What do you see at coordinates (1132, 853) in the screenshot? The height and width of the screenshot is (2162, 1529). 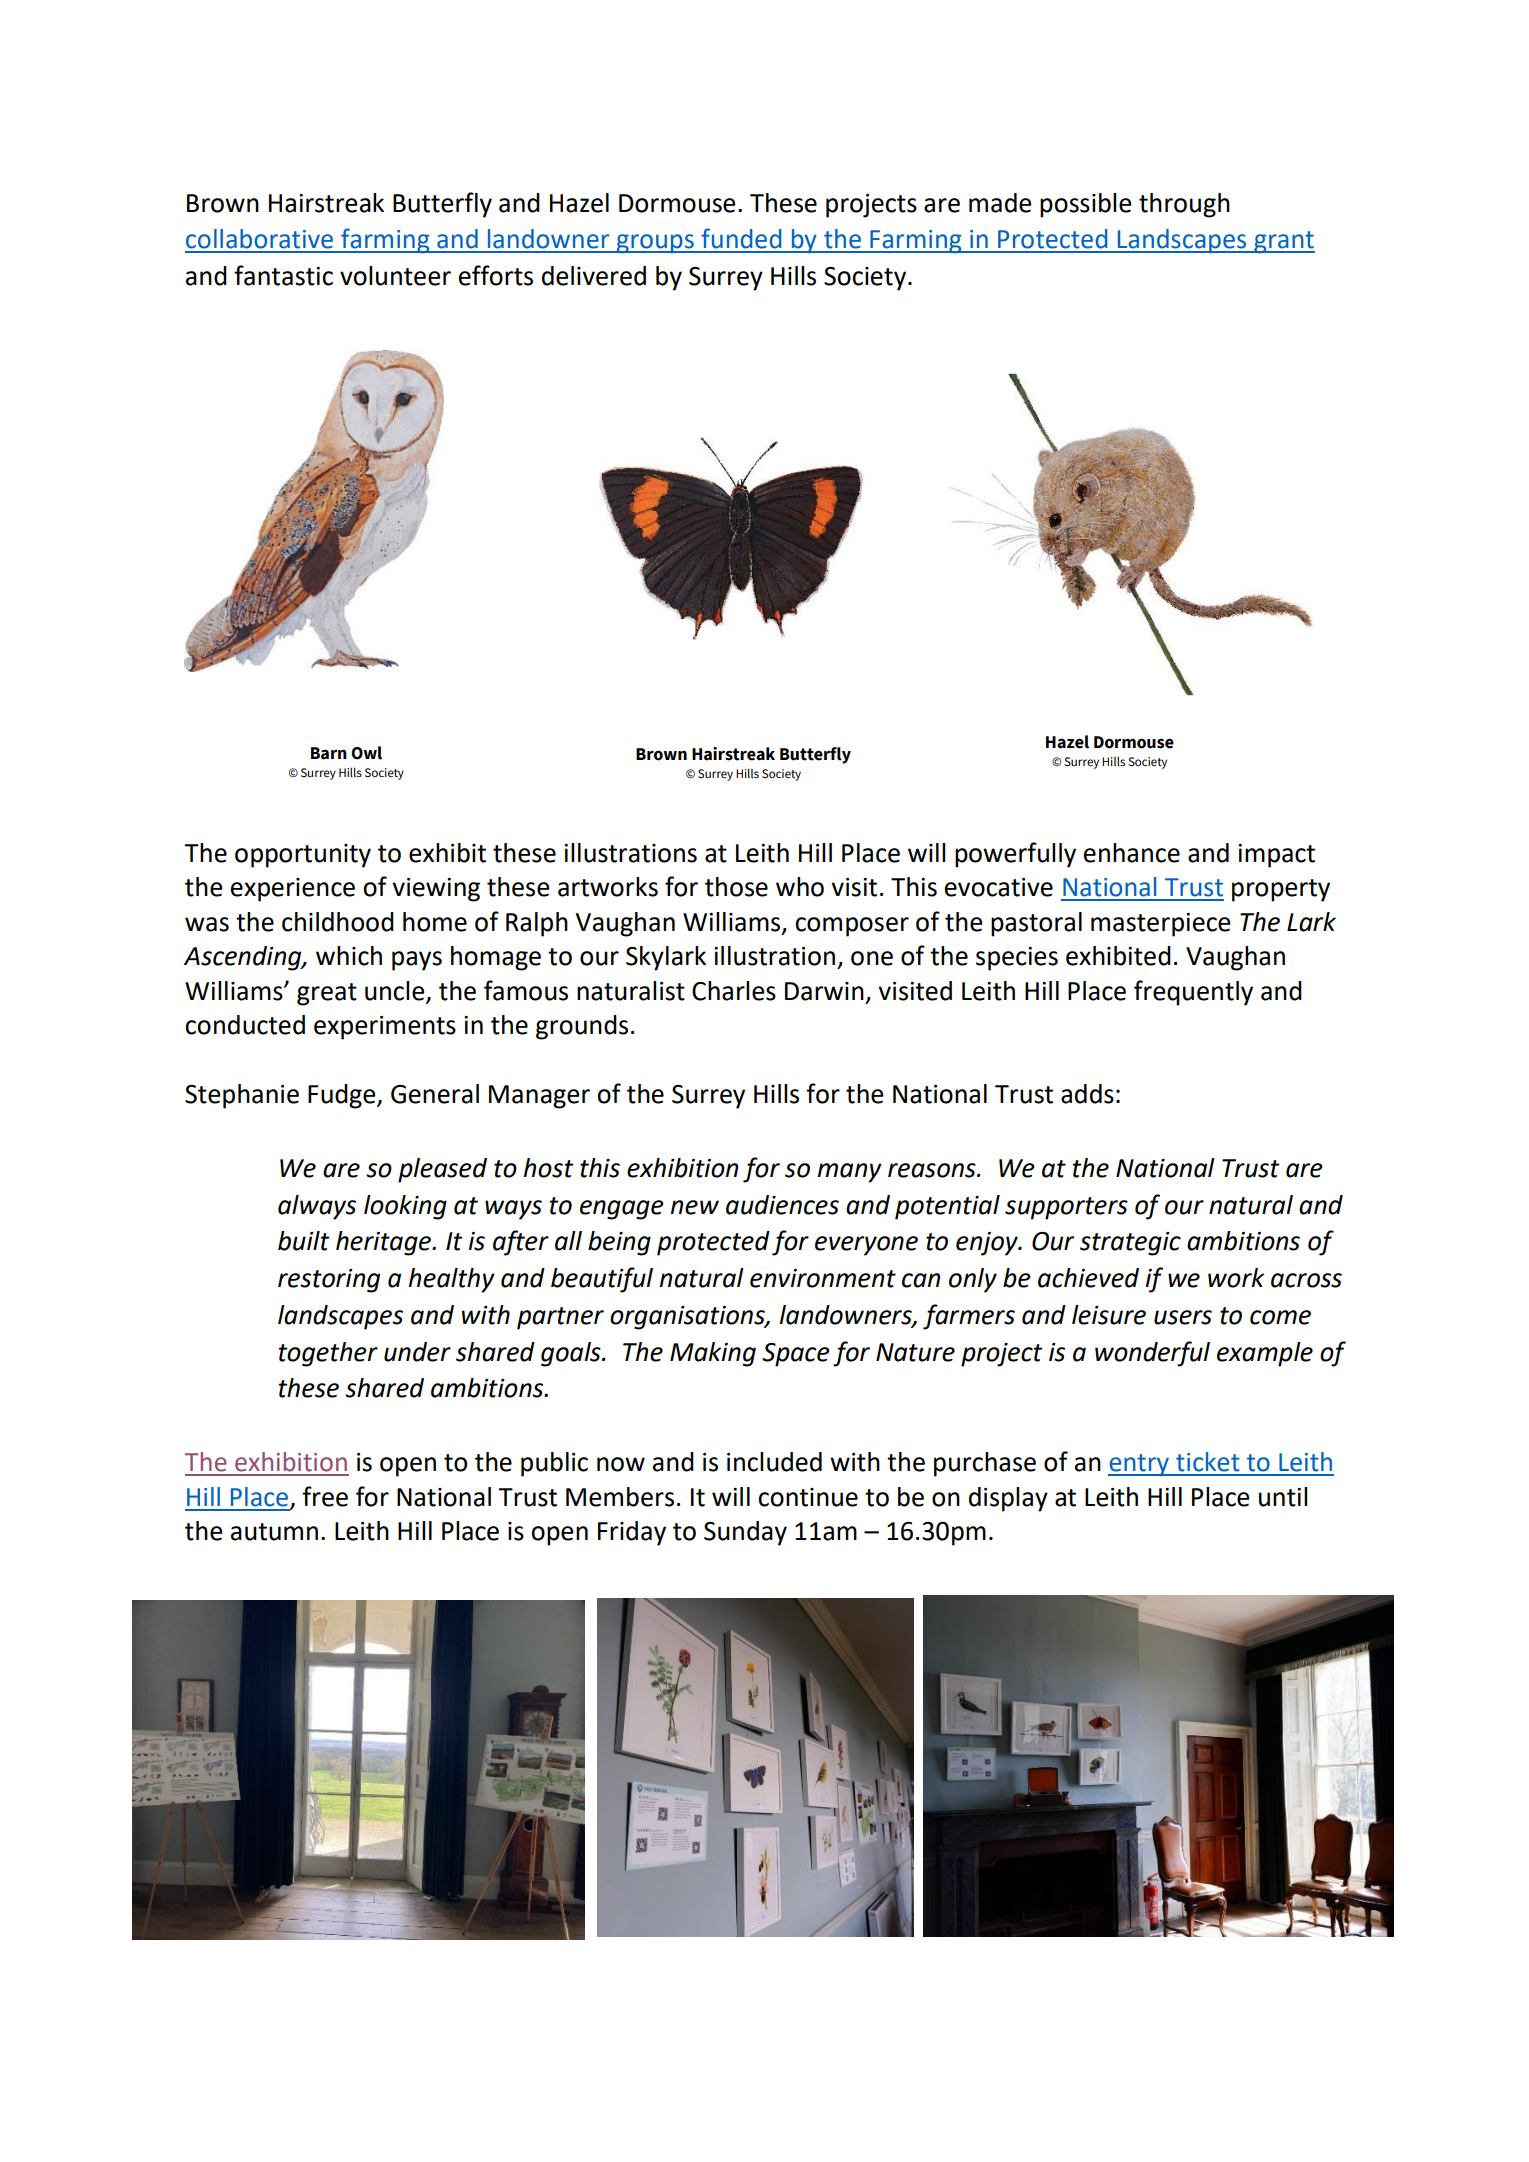 I see `enhance` at bounding box center [1132, 853].
